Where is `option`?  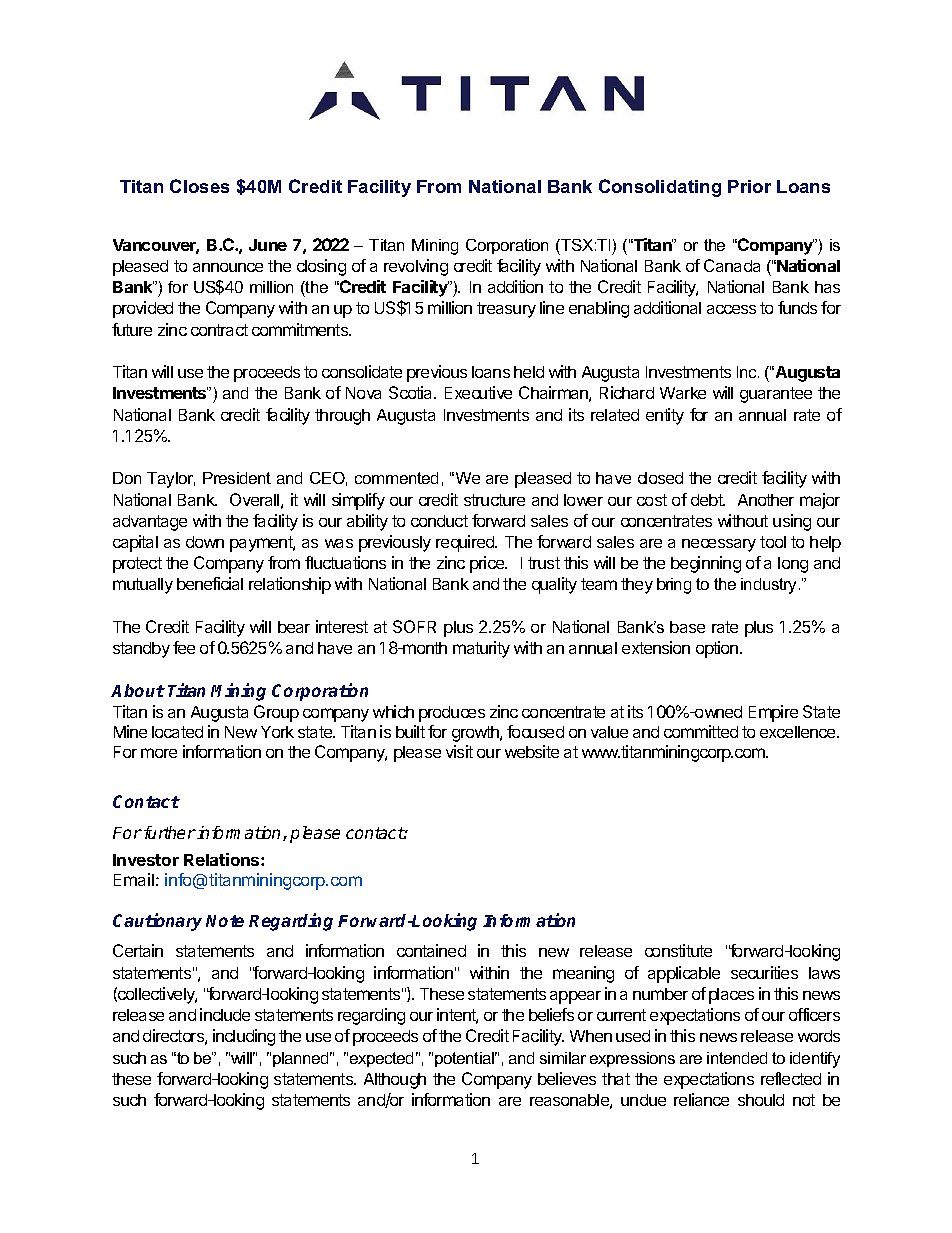 option is located at coordinates (718, 649).
